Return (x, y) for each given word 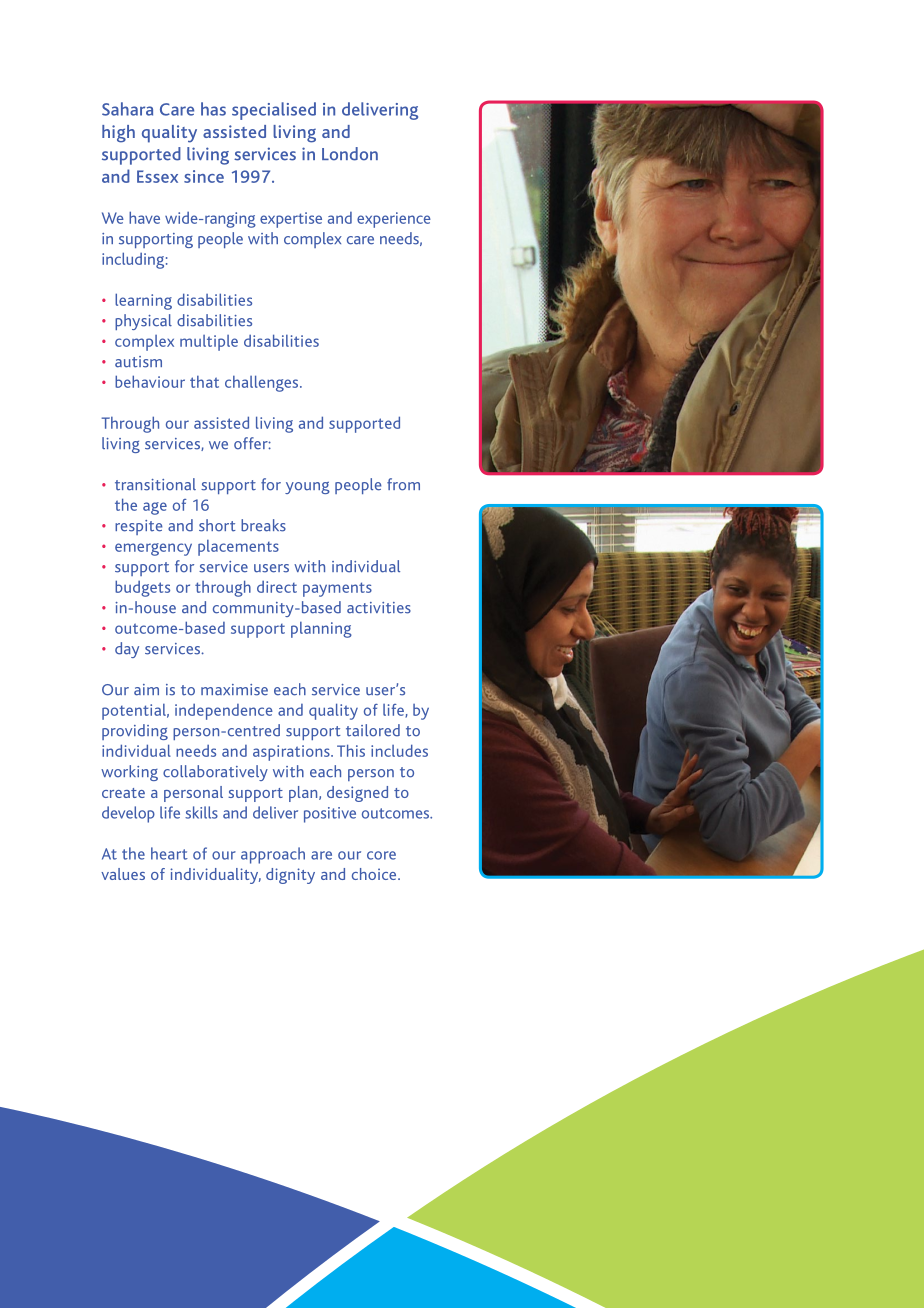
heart (169, 853)
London (350, 154)
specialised (274, 111)
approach (273, 855)
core (381, 855)
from (403, 484)
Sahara (127, 109)
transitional (155, 484)
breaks (263, 525)
